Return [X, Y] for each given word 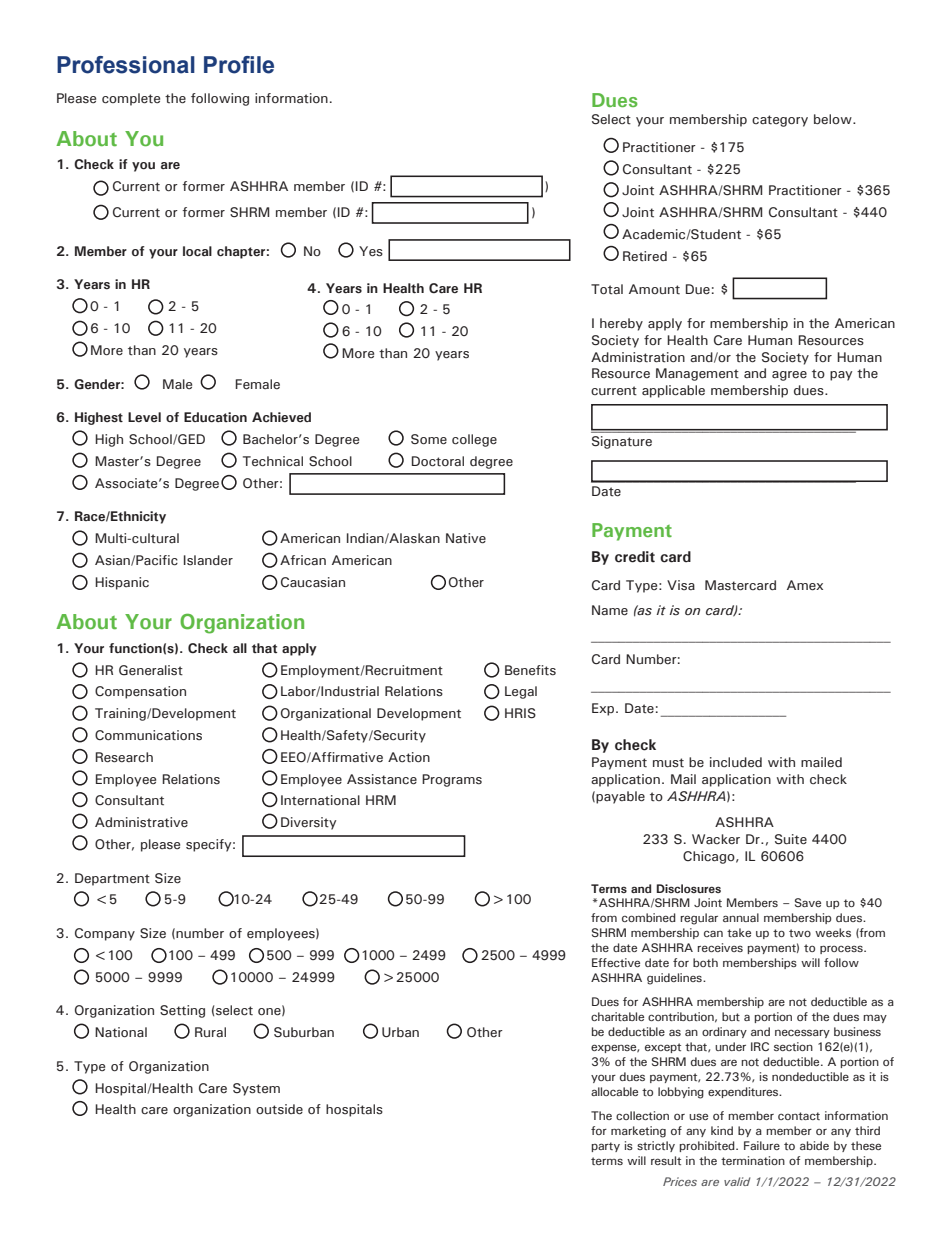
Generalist [151, 670]
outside [279, 1109]
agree [789, 376]
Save [808, 902]
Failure [762, 1145]
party [606, 1147]
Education [215, 417]
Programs [452, 780]
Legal [521, 692]
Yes [371, 251]
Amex [805, 585]
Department [112, 879]
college [474, 440]
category [780, 121]
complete [131, 99]
